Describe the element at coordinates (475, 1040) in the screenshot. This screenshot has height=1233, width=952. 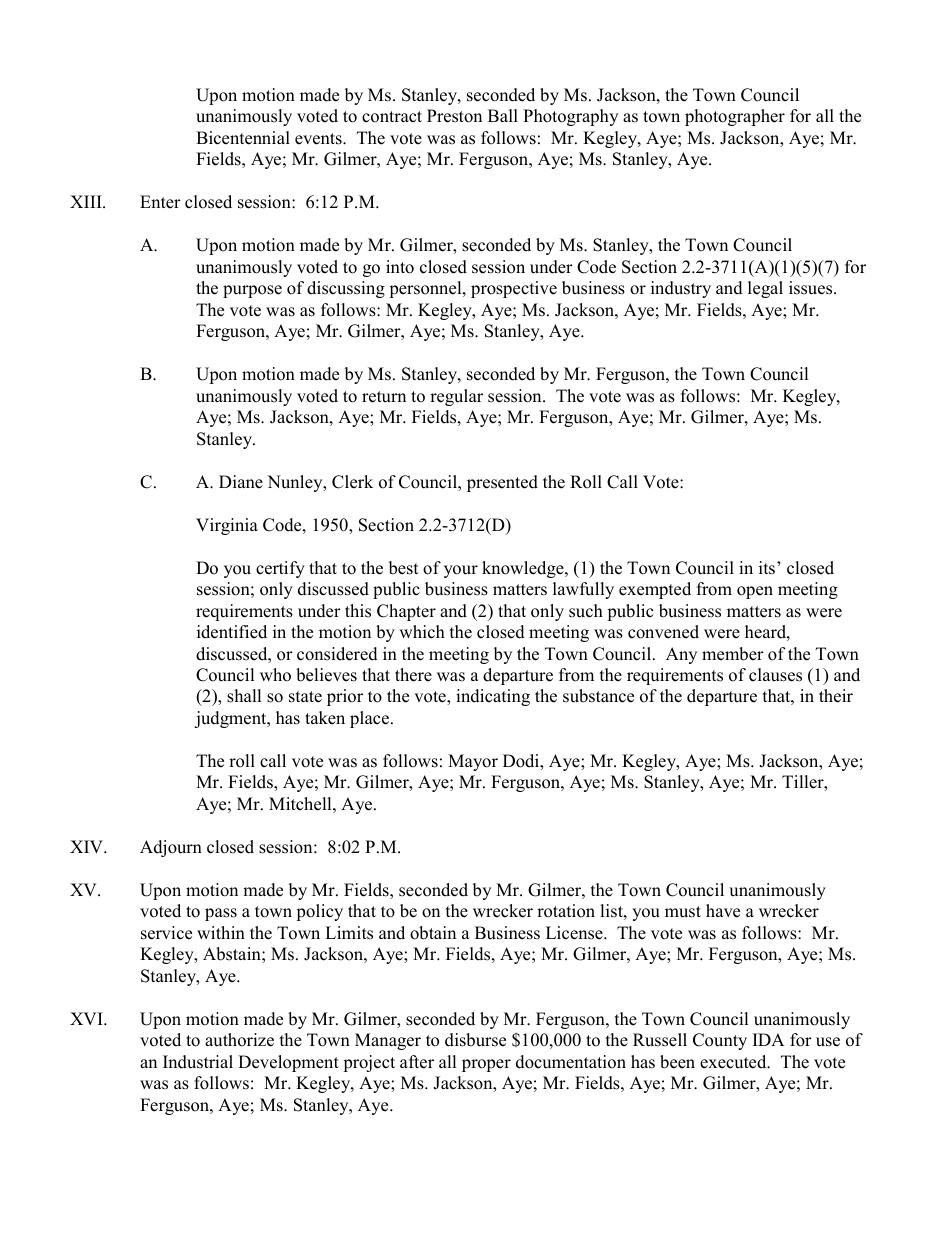
I see `disburse` at that location.
